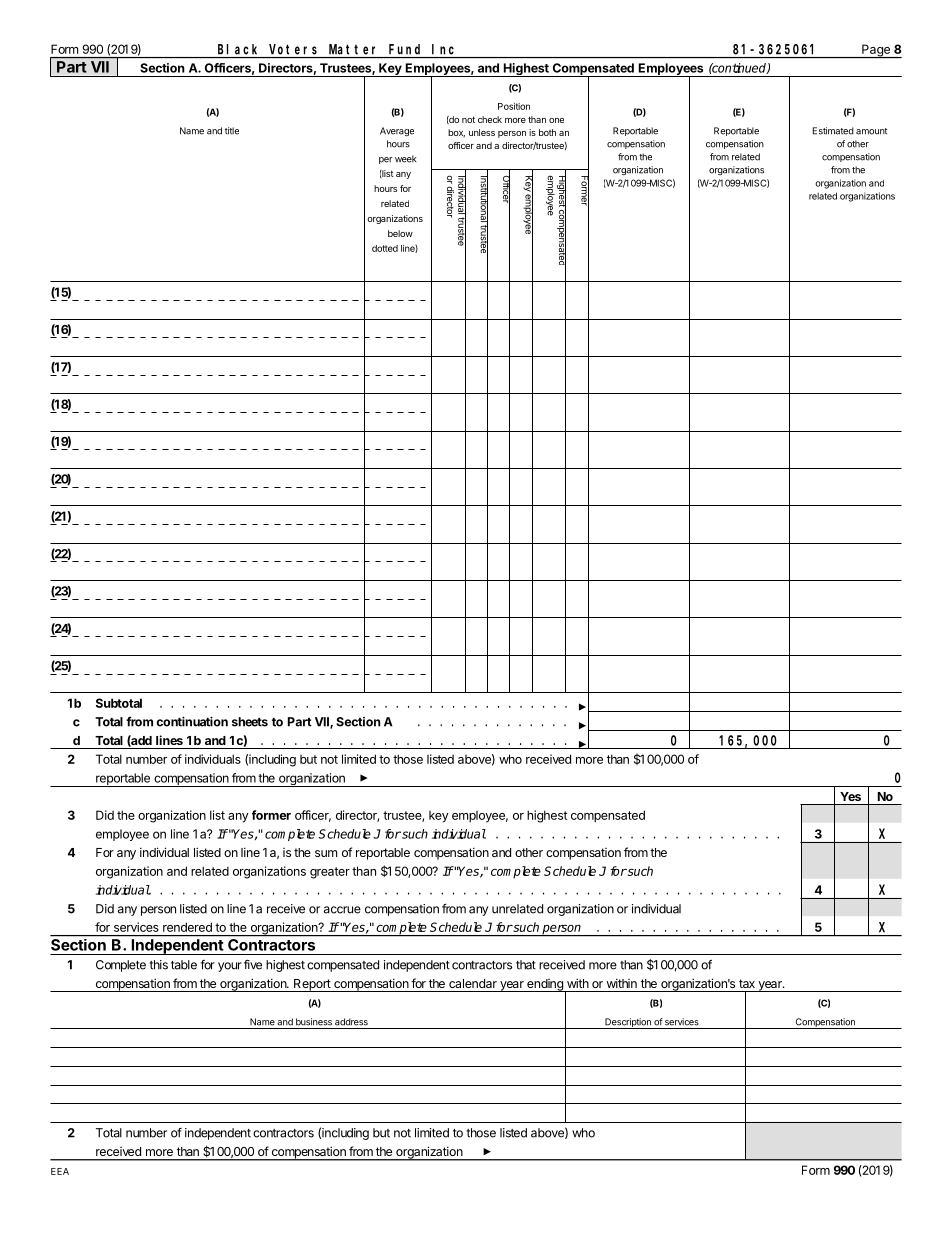 The width and height of the image is (952, 1233). I want to click on sheets, so click(250, 722).
